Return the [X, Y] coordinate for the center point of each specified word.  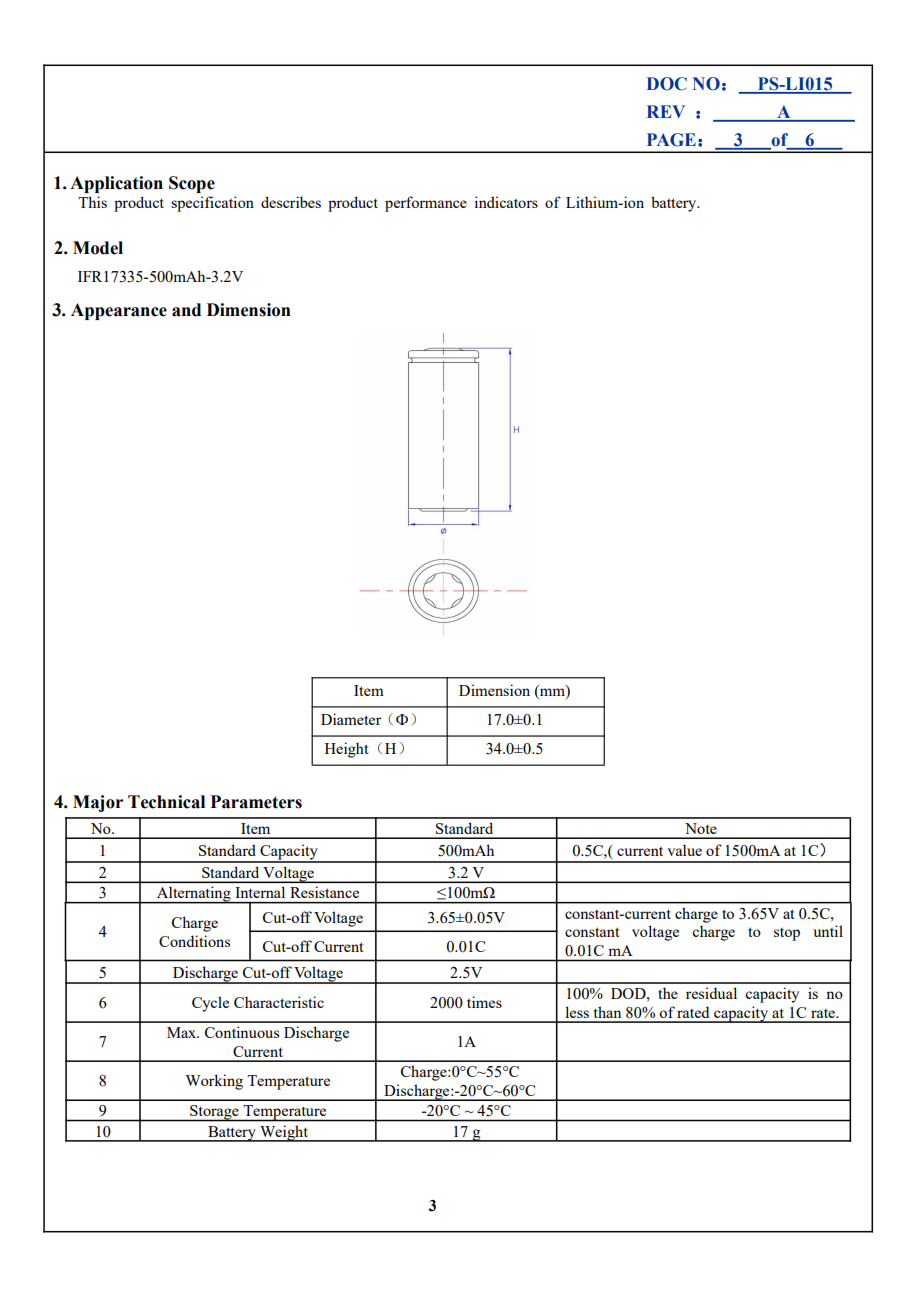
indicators [506, 202]
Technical [166, 802]
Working [214, 1082]
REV [666, 111]
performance [426, 204]
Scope [192, 184]
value [684, 850]
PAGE [671, 140]
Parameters [256, 802]
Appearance [119, 311]
